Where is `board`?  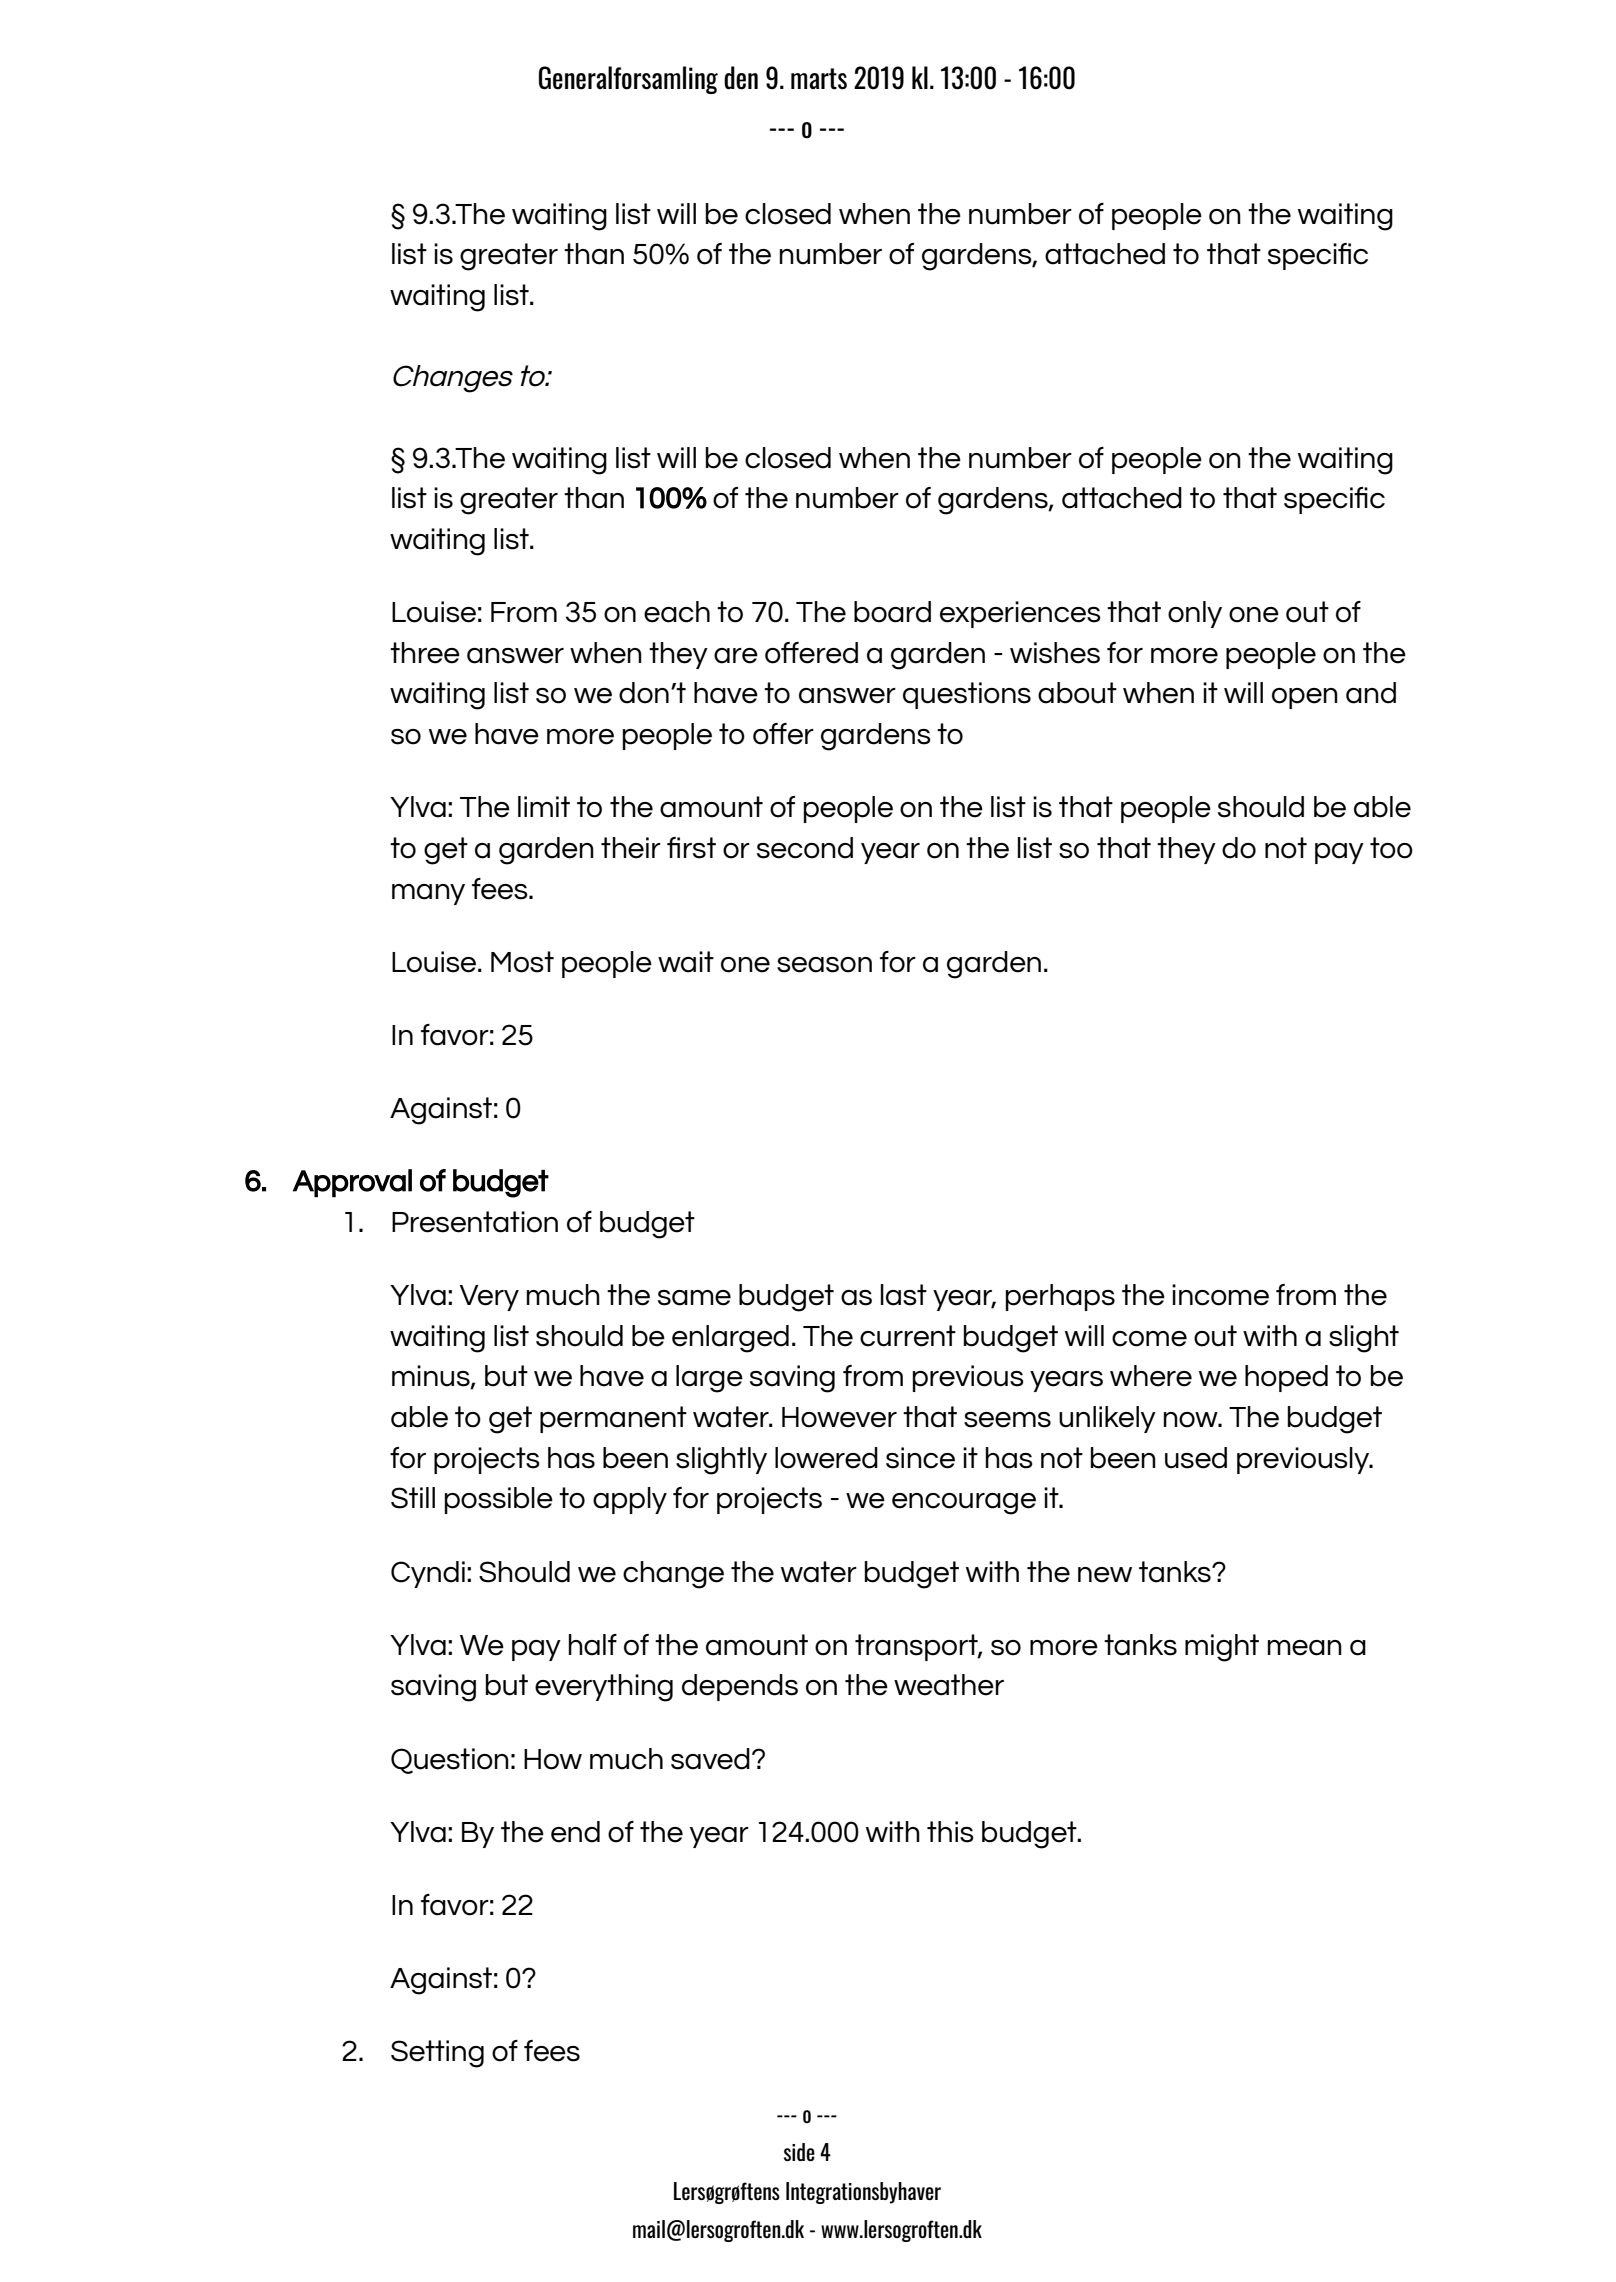
board is located at coordinates (892, 612).
